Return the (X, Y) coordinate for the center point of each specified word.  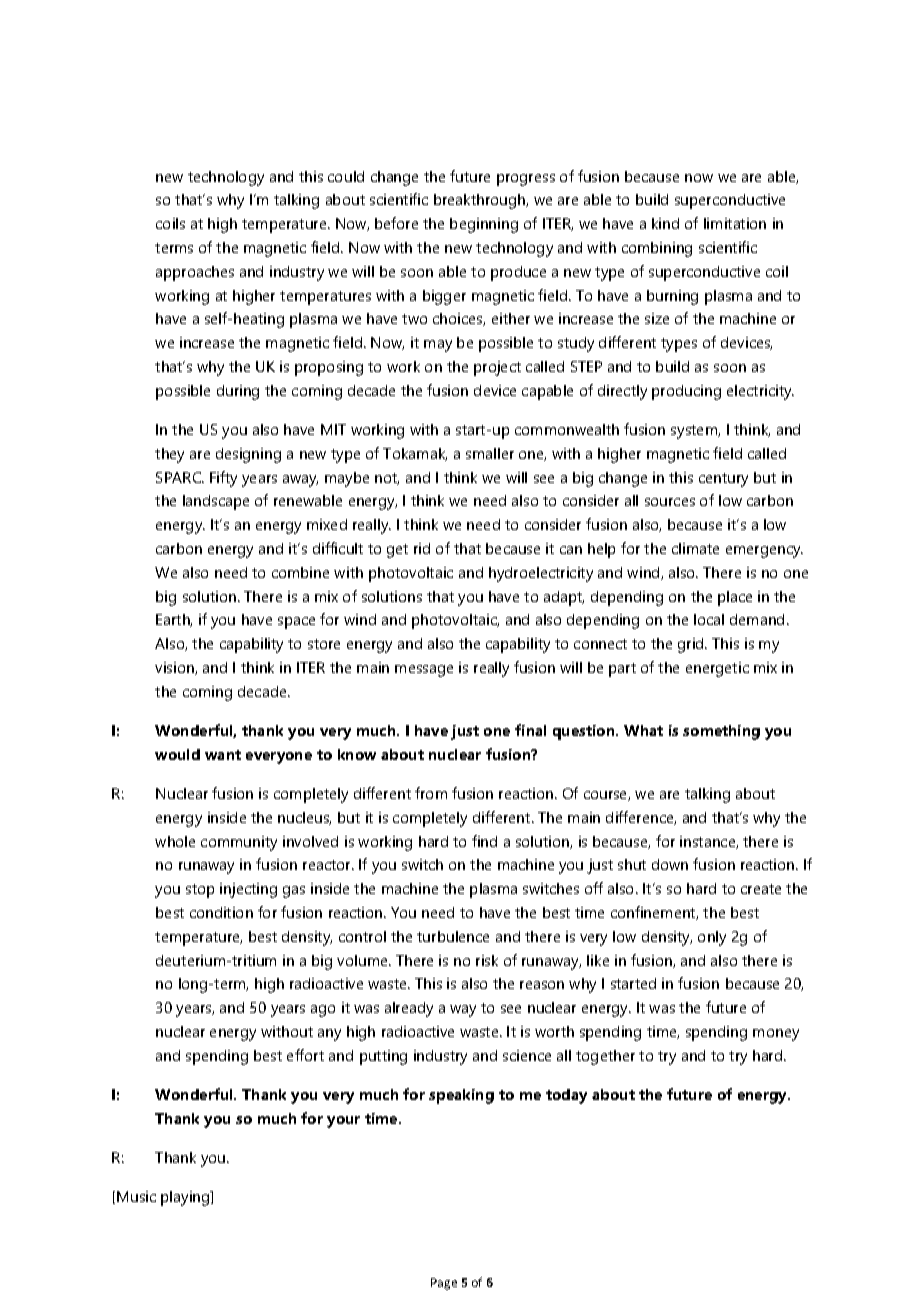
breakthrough (481, 201)
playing (186, 1198)
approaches (195, 273)
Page (444, 1284)
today (566, 1096)
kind (665, 223)
